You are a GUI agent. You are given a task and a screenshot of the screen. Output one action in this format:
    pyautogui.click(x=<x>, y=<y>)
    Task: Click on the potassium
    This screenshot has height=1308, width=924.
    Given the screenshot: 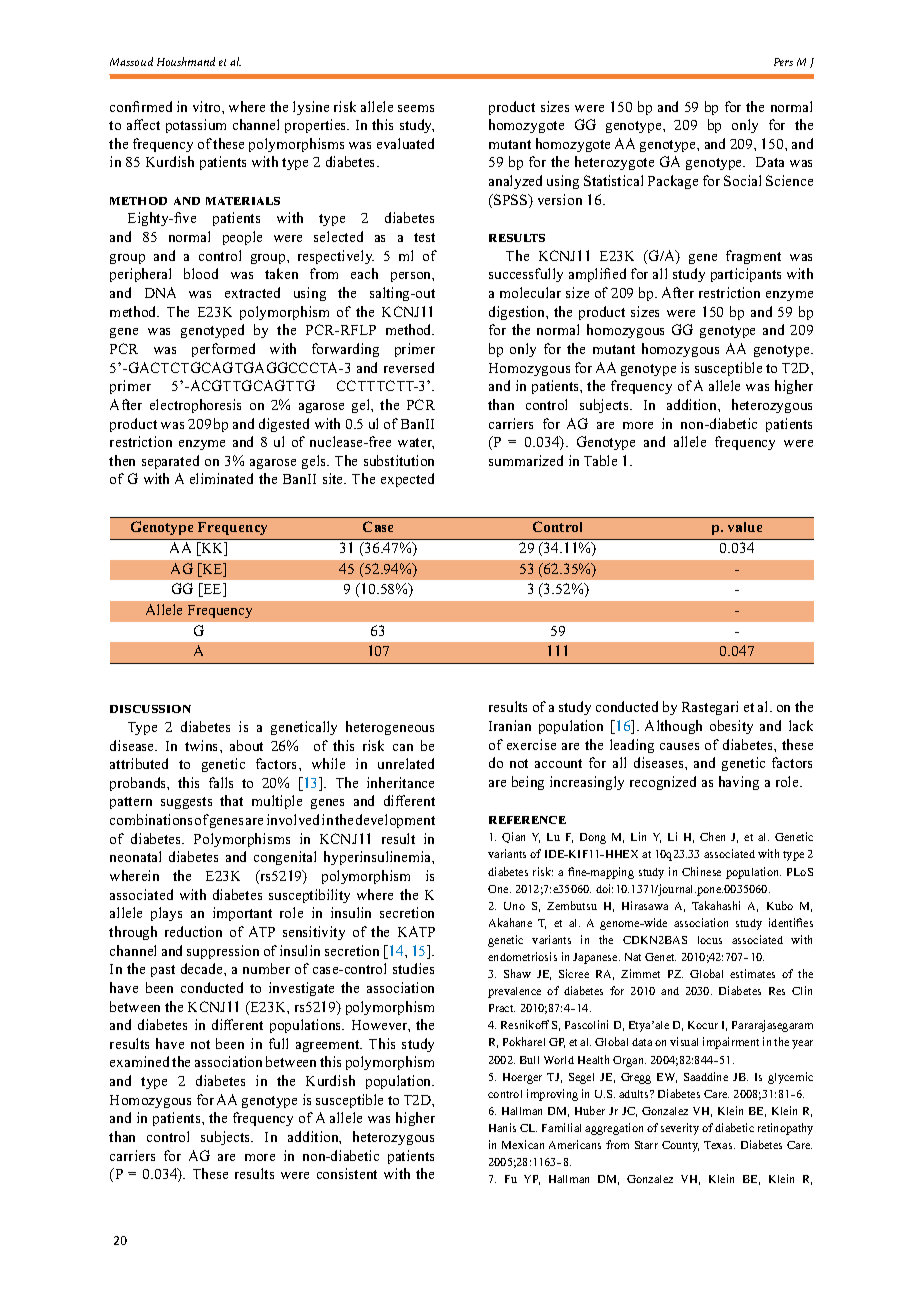 What is the action you would take?
    pyautogui.click(x=196, y=126)
